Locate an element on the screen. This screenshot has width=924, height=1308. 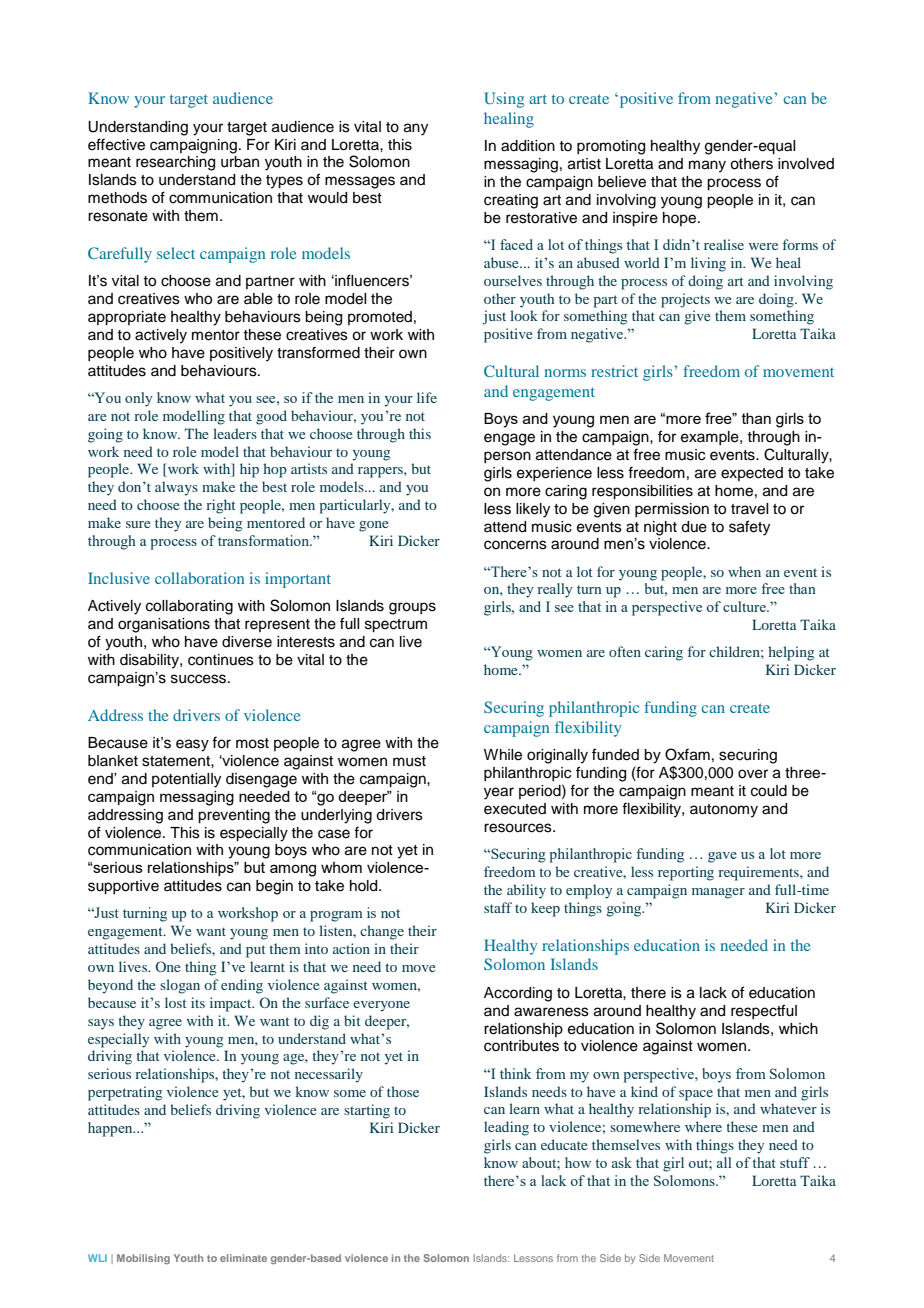
helping is located at coordinates (791, 653).
